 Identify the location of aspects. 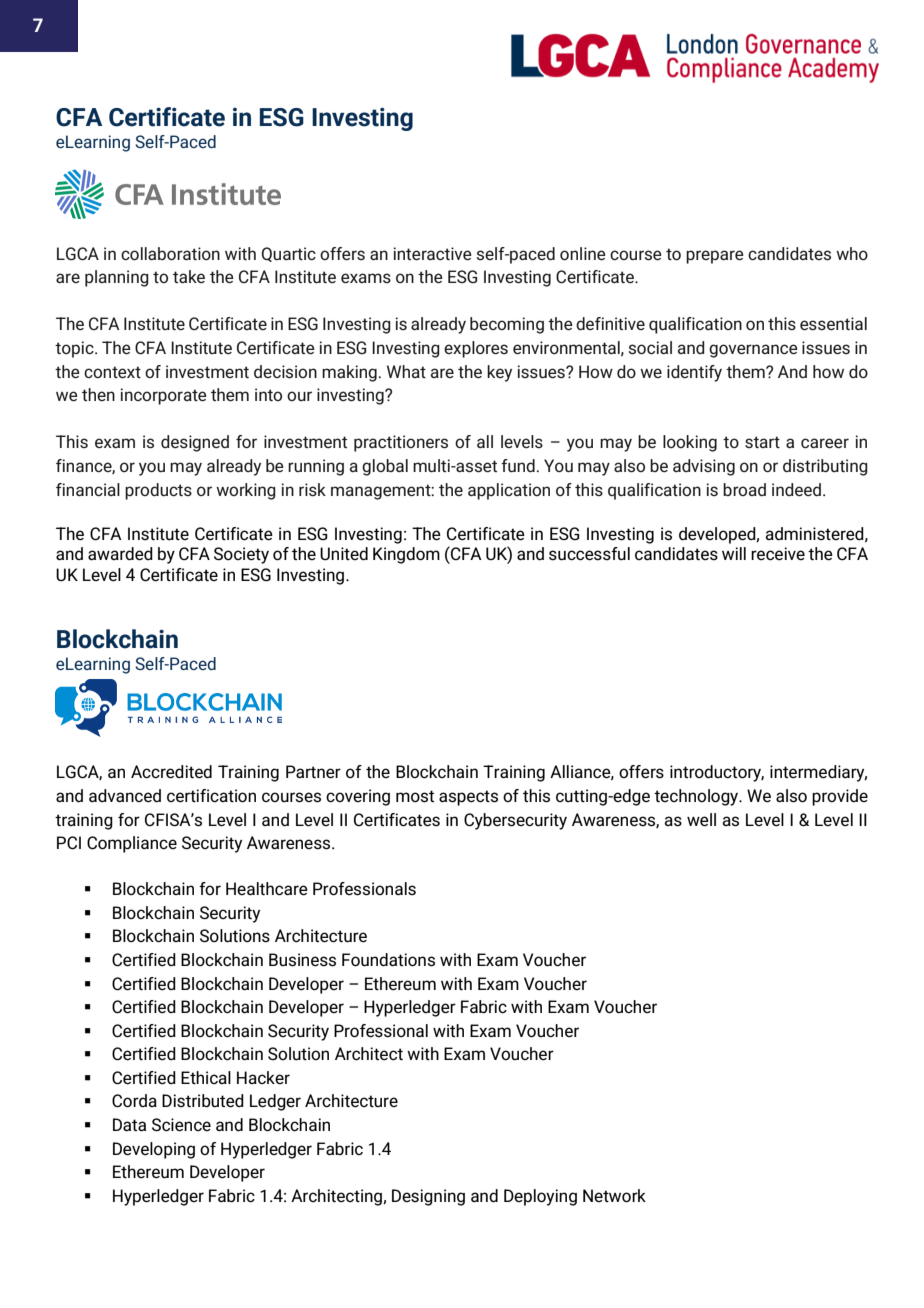
(468, 798).
